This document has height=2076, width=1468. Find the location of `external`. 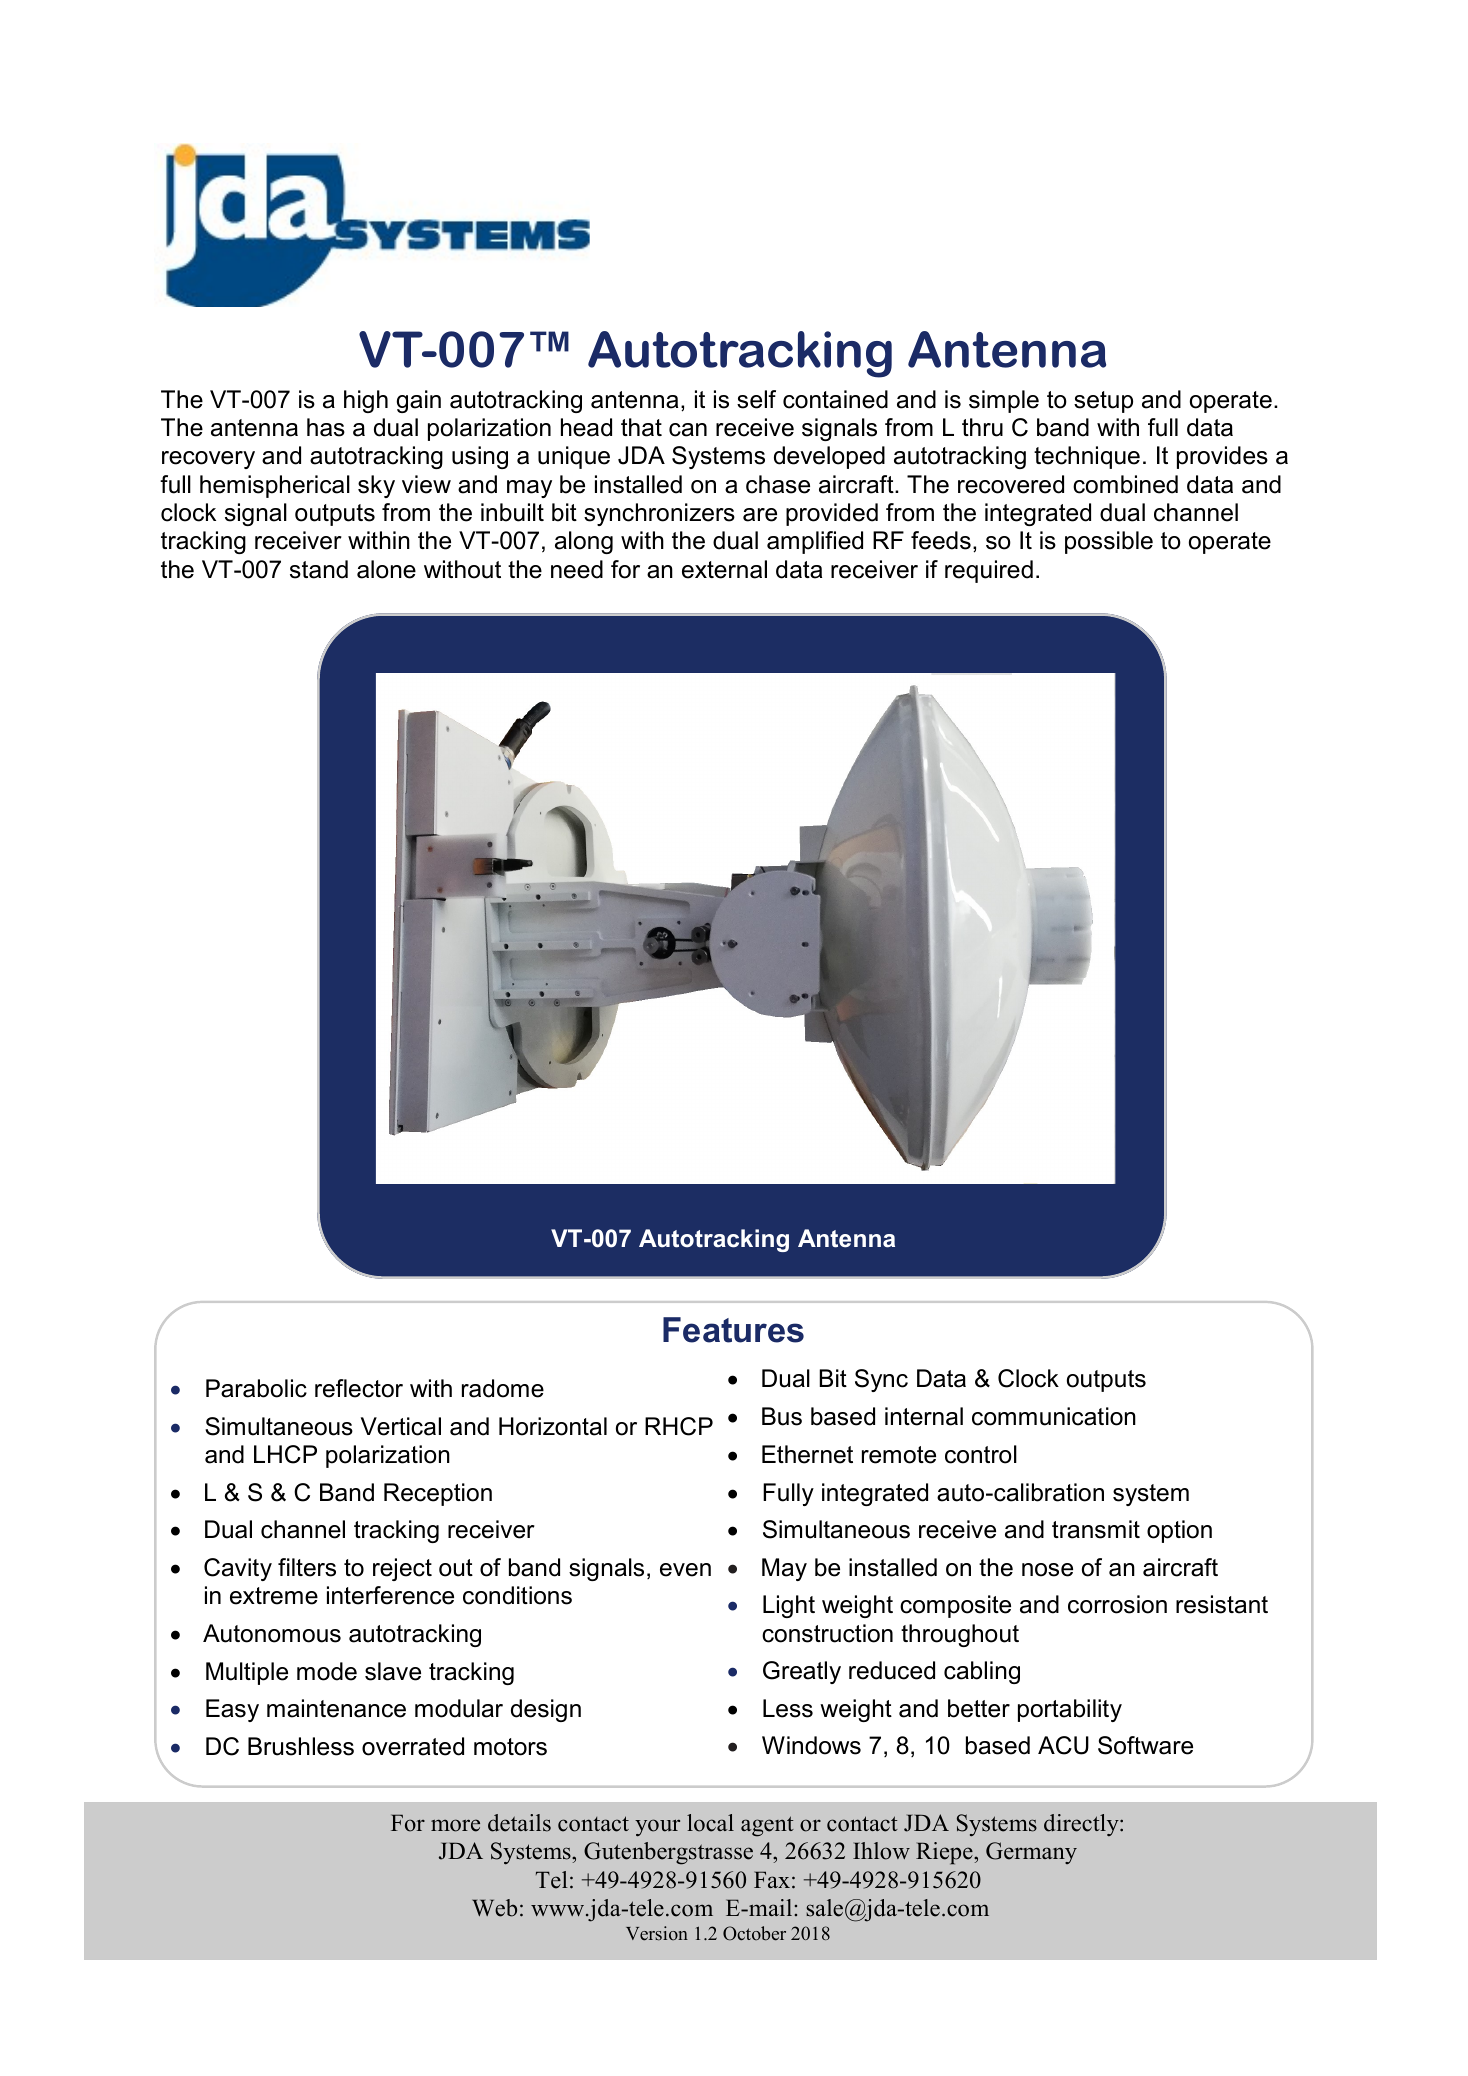

external is located at coordinates (724, 569).
